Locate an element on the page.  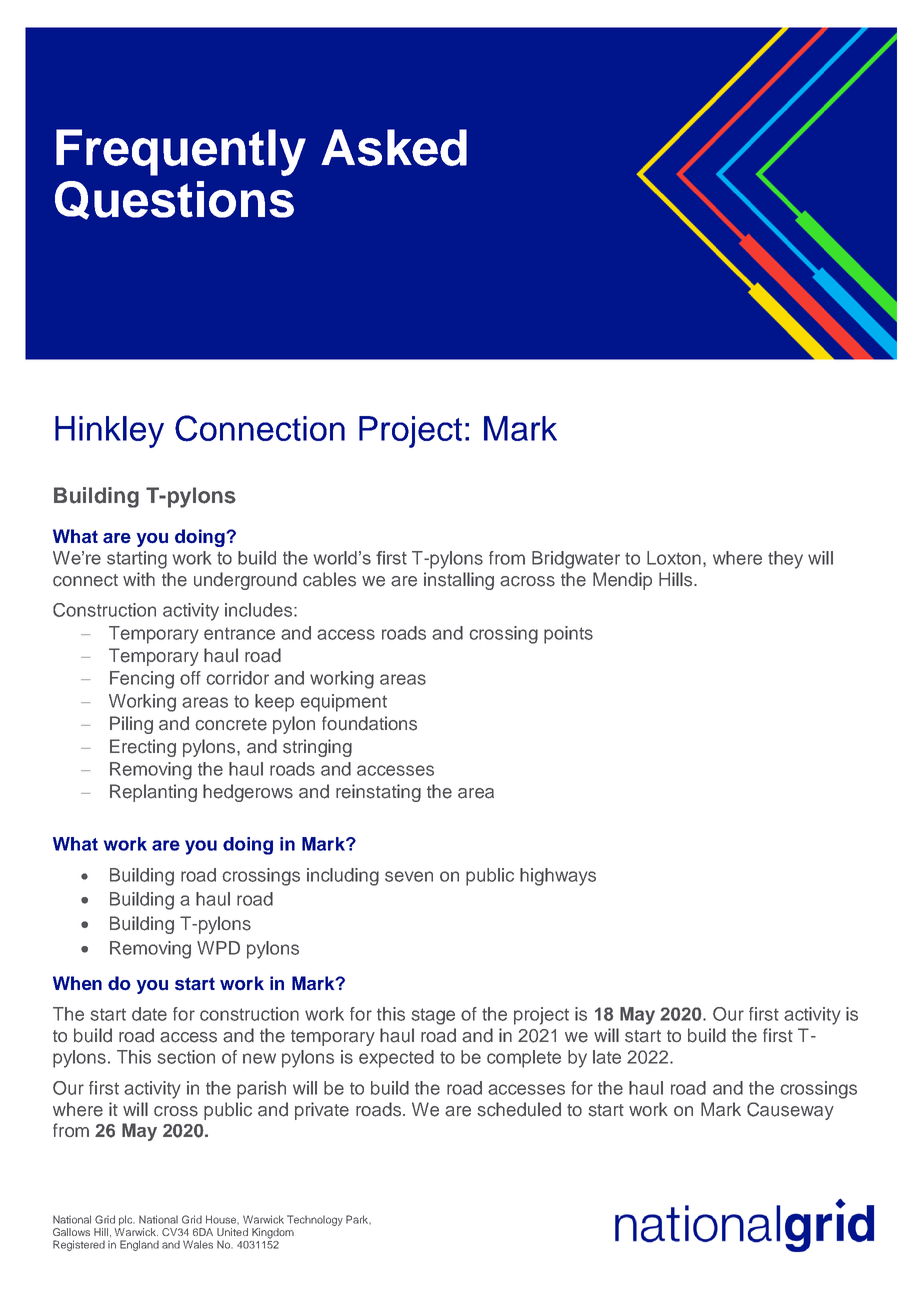
Questions is located at coordinates (174, 200).
